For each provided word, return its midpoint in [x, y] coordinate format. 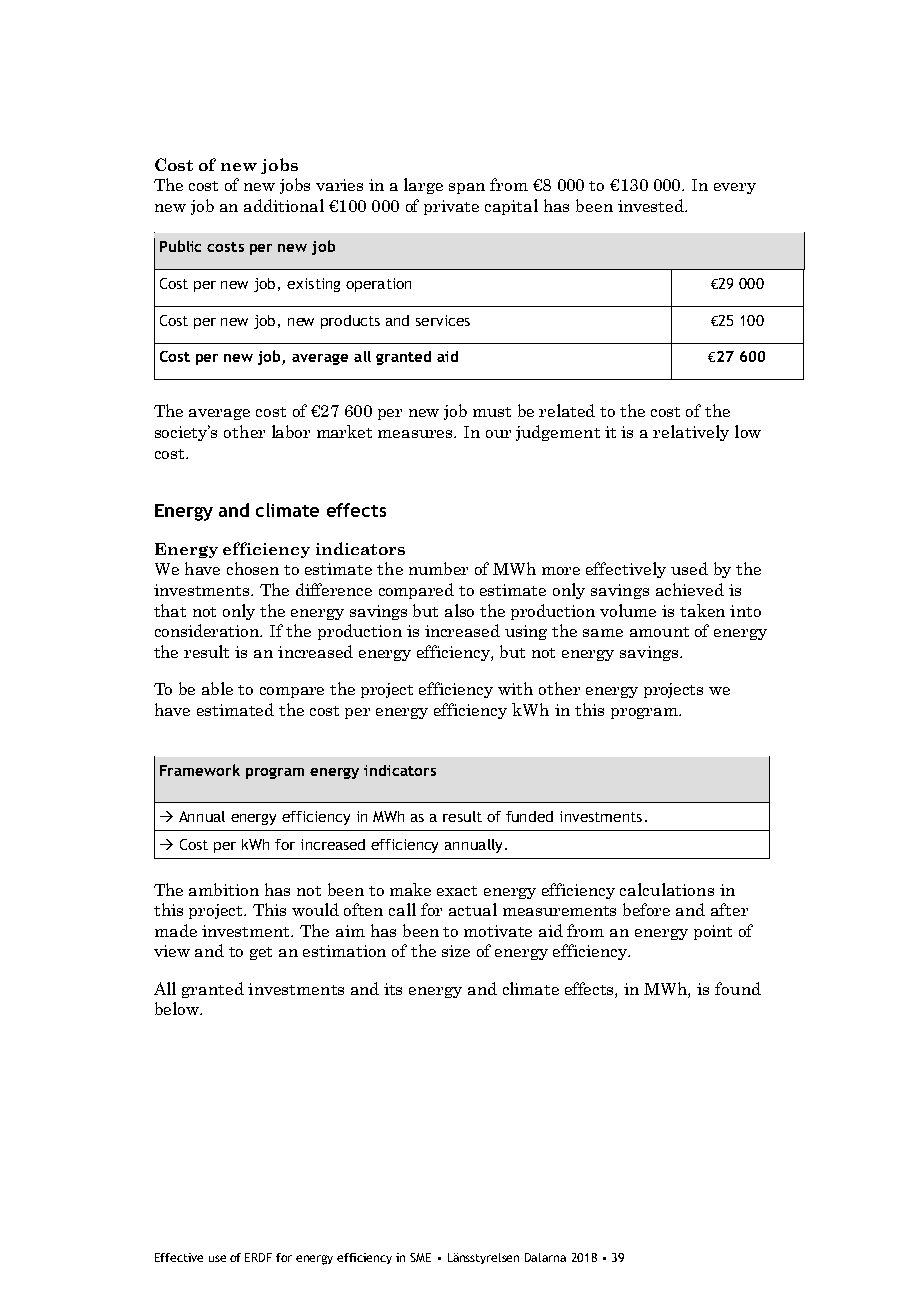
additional [284, 205]
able [217, 688]
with [515, 688]
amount [659, 632]
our [498, 434]
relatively [691, 433]
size [456, 951]
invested [652, 205]
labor [291, 431]
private [451, 207]
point [713, 932]
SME [420, 1257]
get [261, 953]
